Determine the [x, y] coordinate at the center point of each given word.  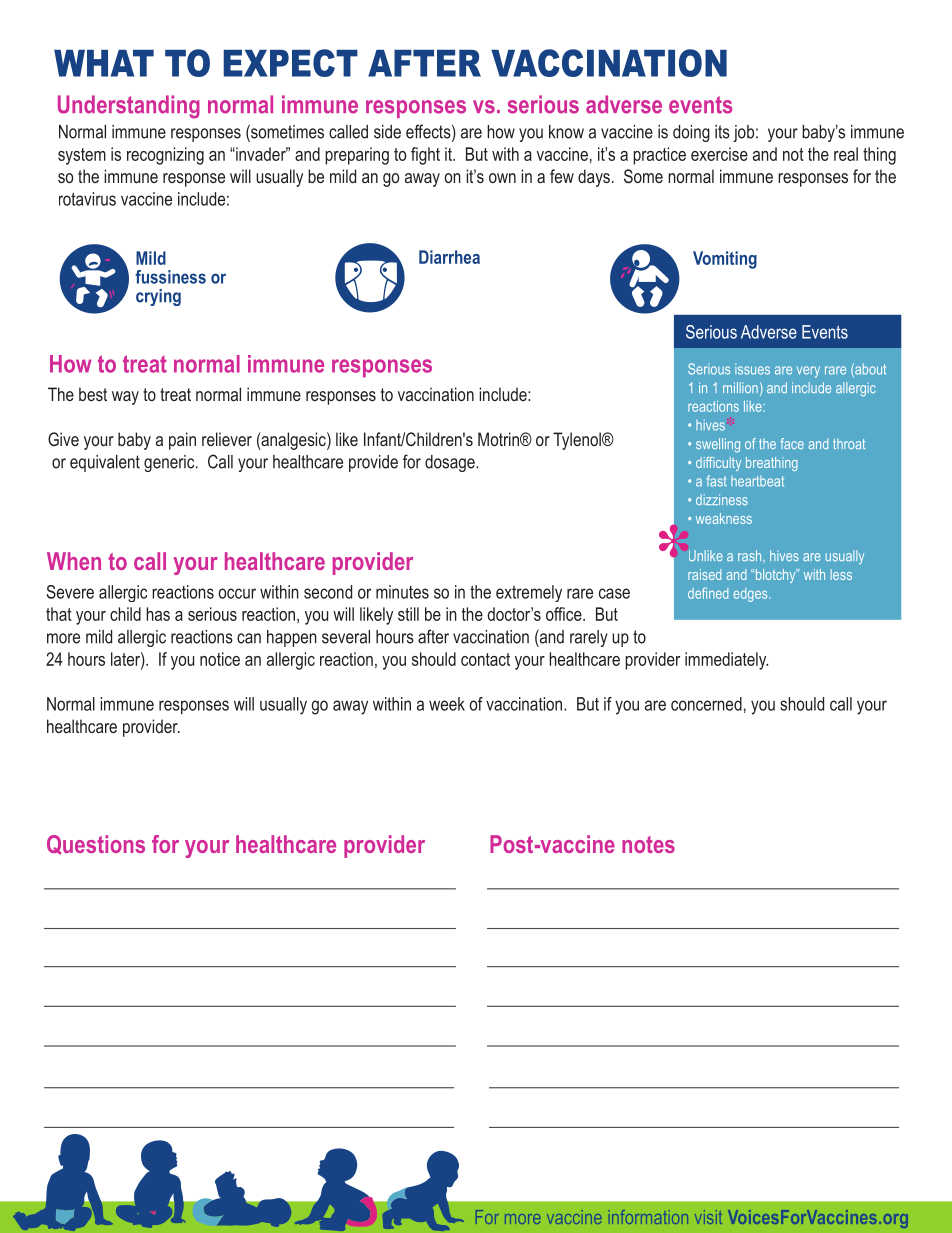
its [722, 132]
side [387, 132]
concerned [706, 704]
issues [752, 369]
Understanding [129, 107]
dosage [451, 463]
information [650, 1217]
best [93, 394]
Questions [96, 845]
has [158, 614]
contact [485, 659]
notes [648, 844]
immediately [726, 661]
